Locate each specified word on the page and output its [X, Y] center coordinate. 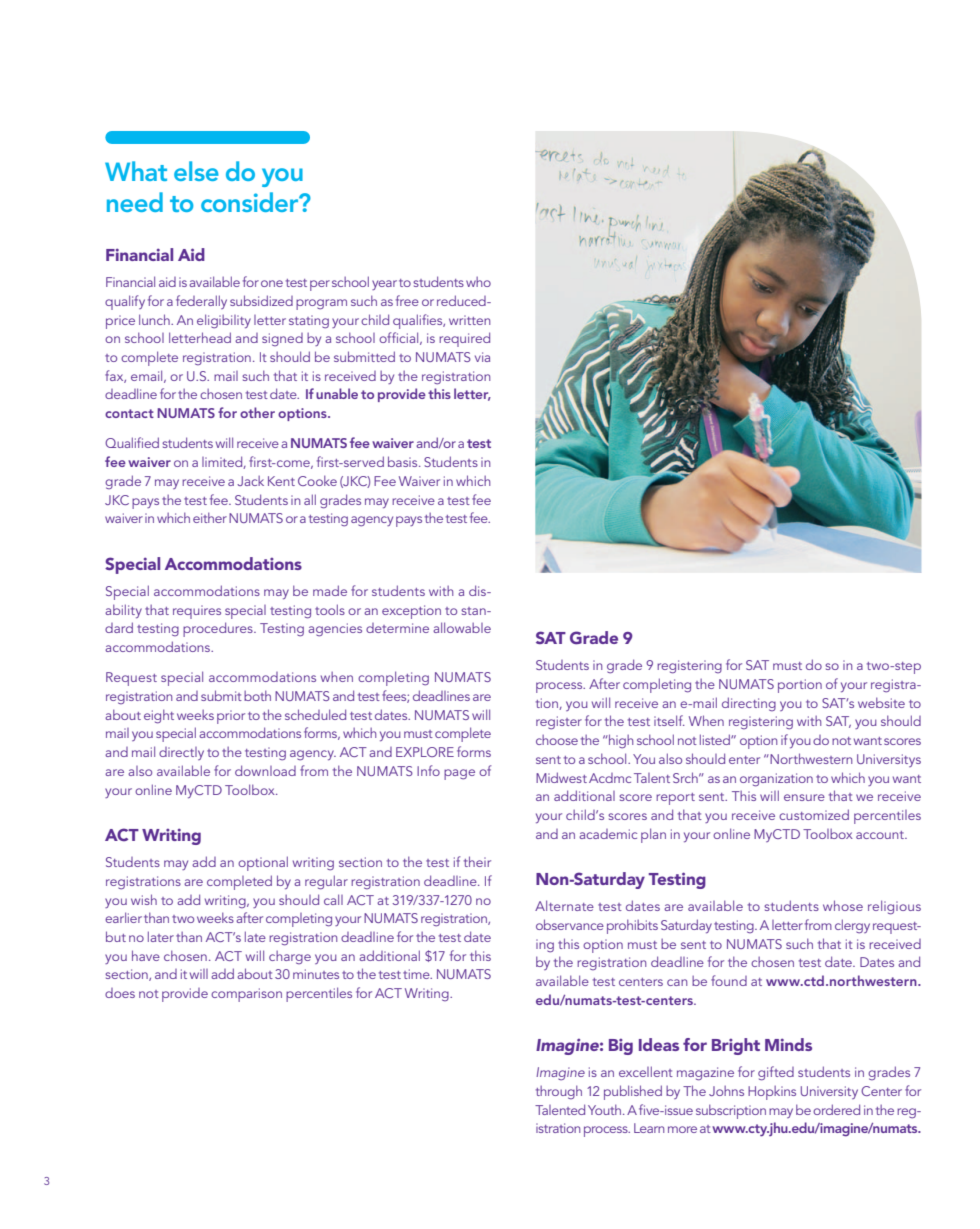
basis [404, 461]
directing [749, 704]
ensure [804, 797]
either [210, 517]
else [196, 171]
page [459, 774]
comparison [246, 995]
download [265, 770]
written [469, 320]
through [559, 1092]
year [384, 285]
